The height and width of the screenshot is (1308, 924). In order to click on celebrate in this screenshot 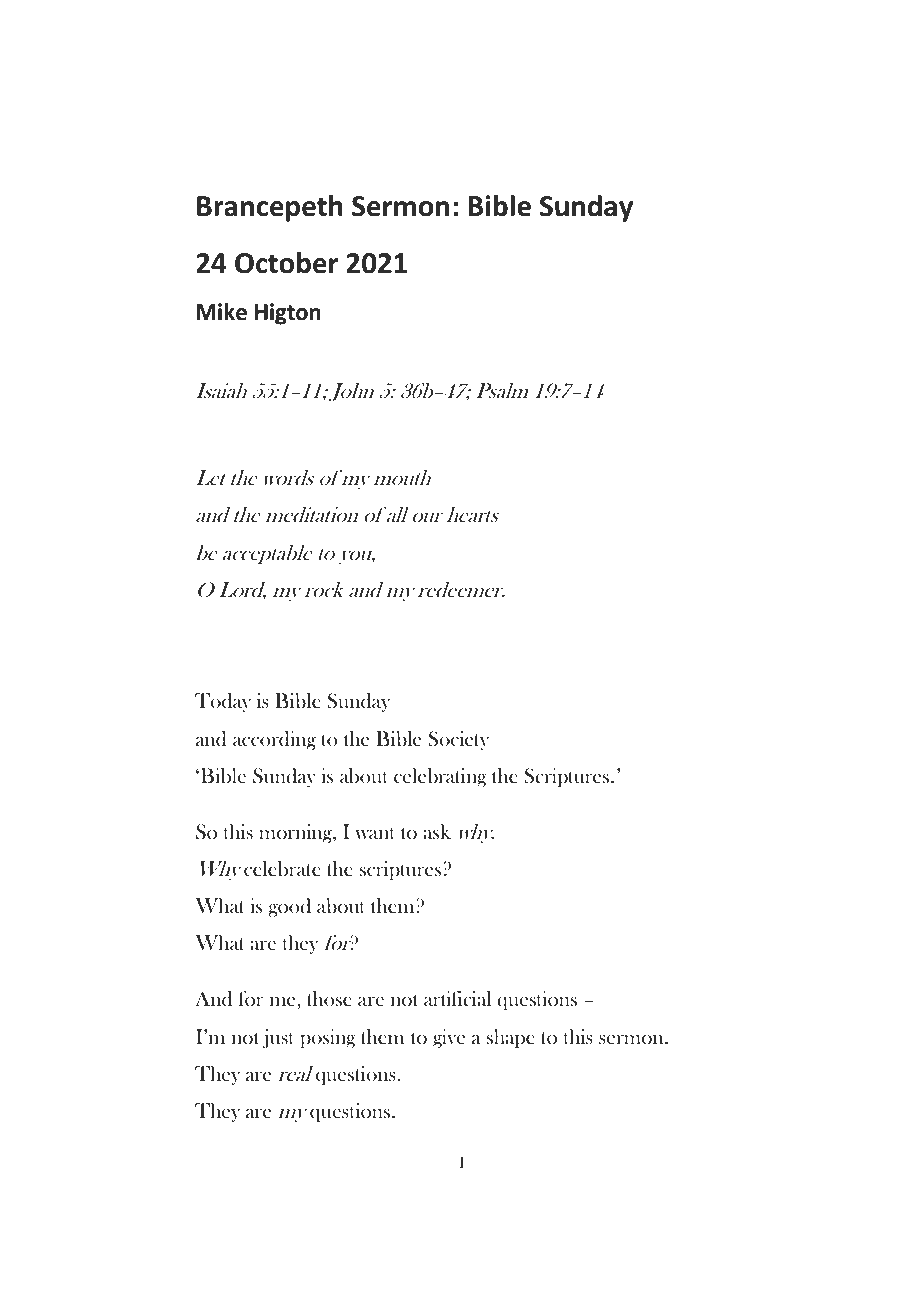, I will do `click(282, 869)`.
